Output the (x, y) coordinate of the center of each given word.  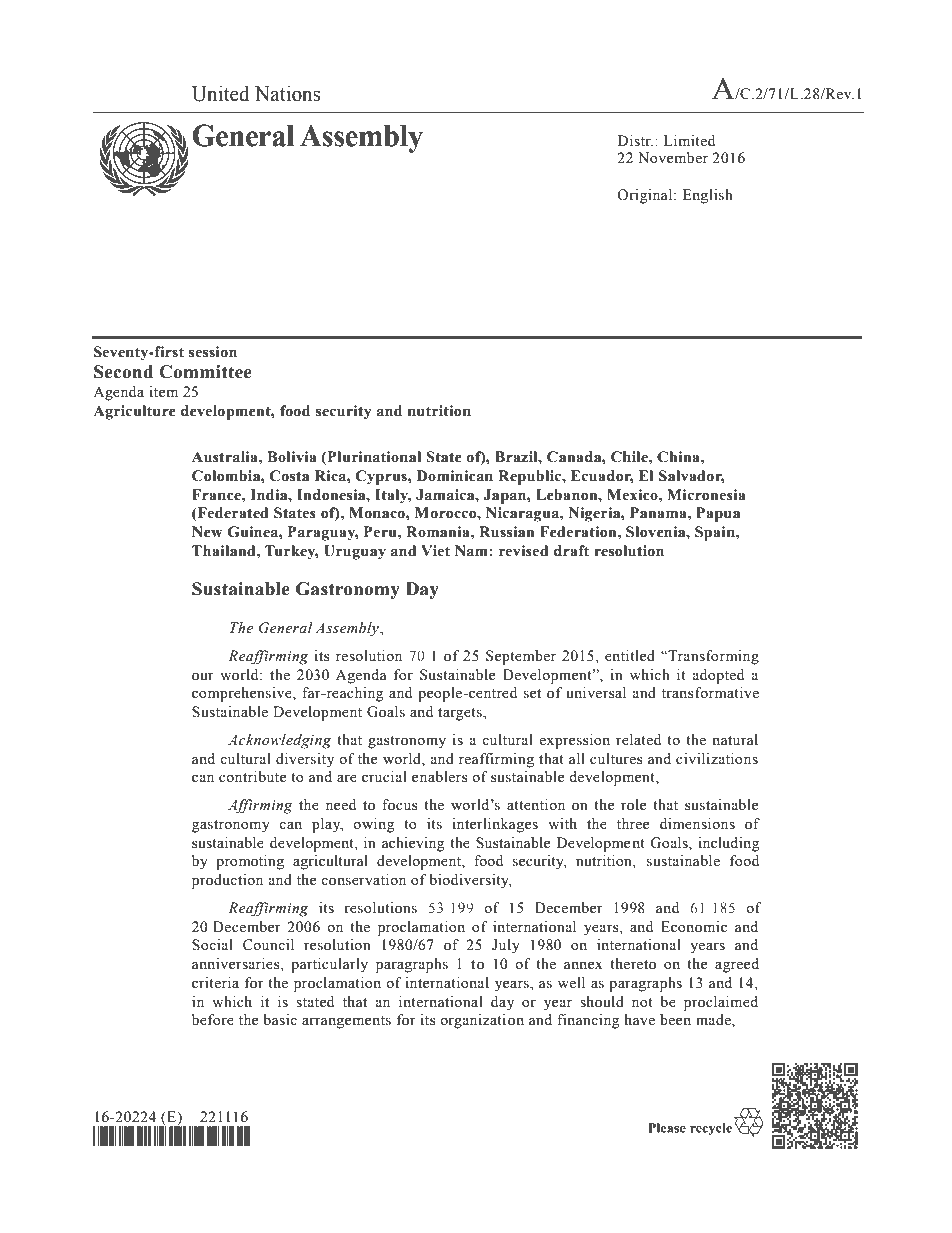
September (521, 657)
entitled (630, 656)
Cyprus (382, 477)
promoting (250, 862)
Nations (287, 93)
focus (400, 805)
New (207, 532)
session (213, 352)
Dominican (455, 476)
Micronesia (706, 495)
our (203, 676)
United (221, 93)
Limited (689, 141)
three (633, 824)
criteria (215, 983)
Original (646, 196)
